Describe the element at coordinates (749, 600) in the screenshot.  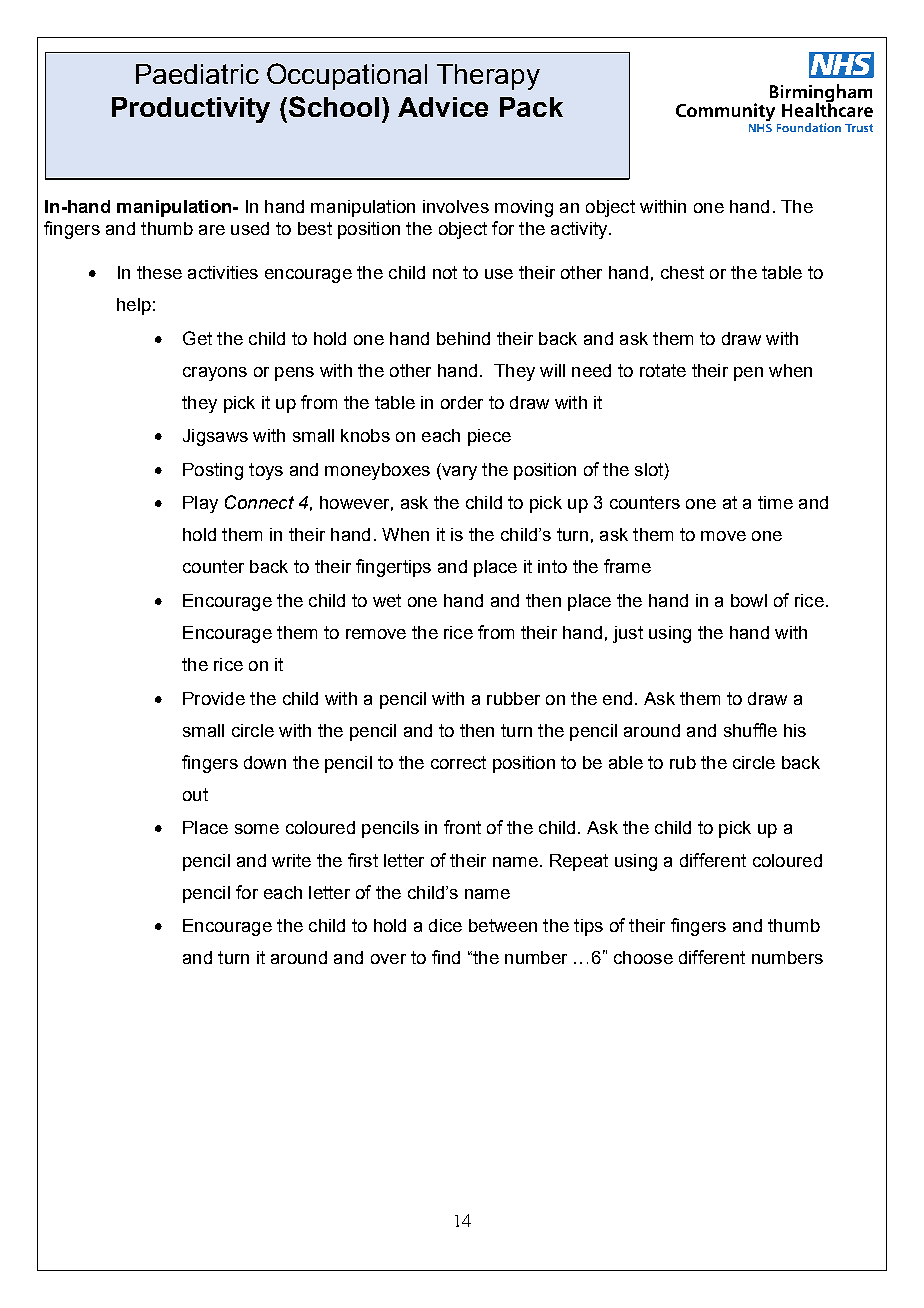
I see `bowl` at that location.
